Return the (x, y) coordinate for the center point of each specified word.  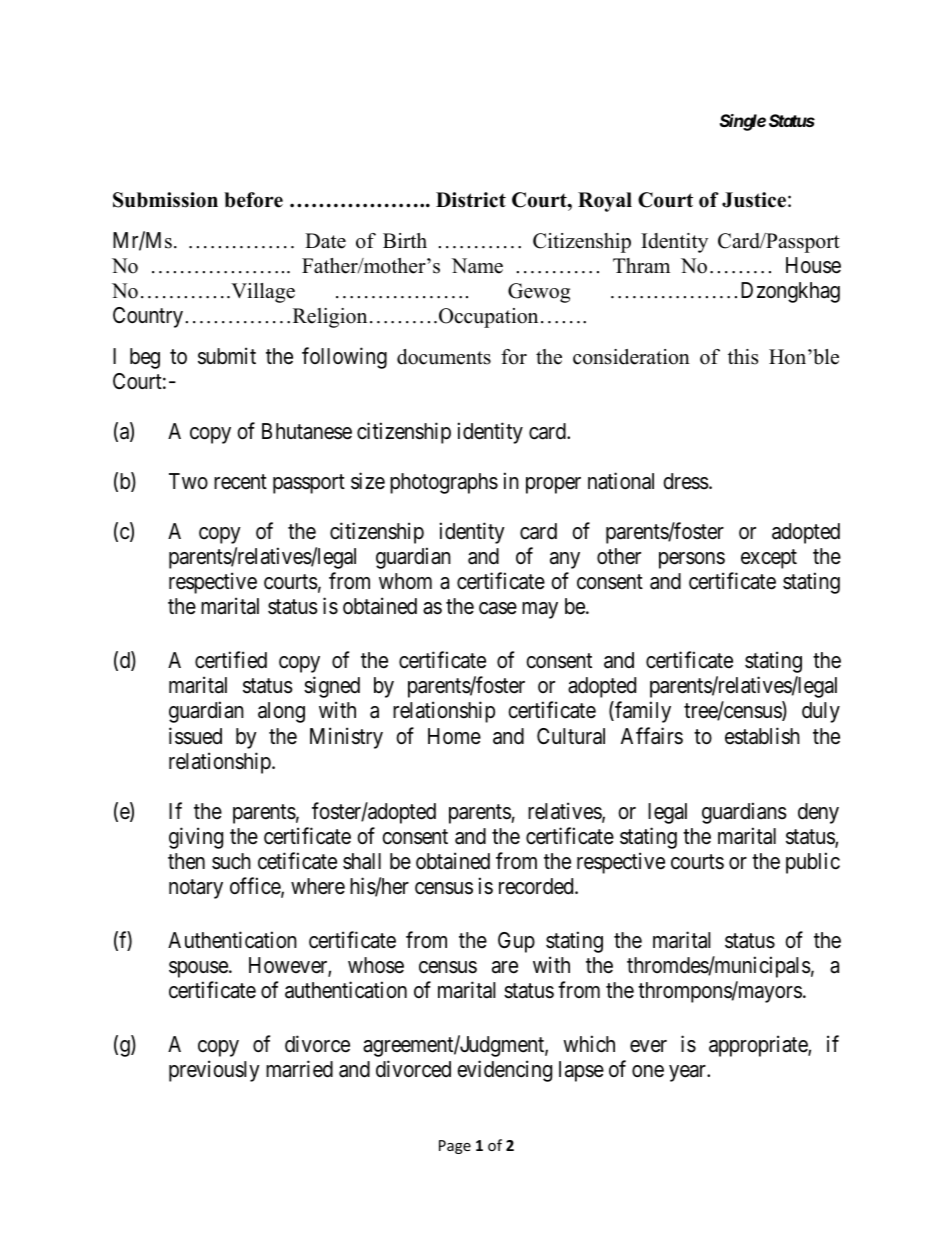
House (813, 265)
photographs (444, 483)
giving (196, 838)
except (769, 559)
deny (818, 813)
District (471, 200)
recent (240, 482)
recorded (537, 886)
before (253, 200)
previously (214, 1071)
